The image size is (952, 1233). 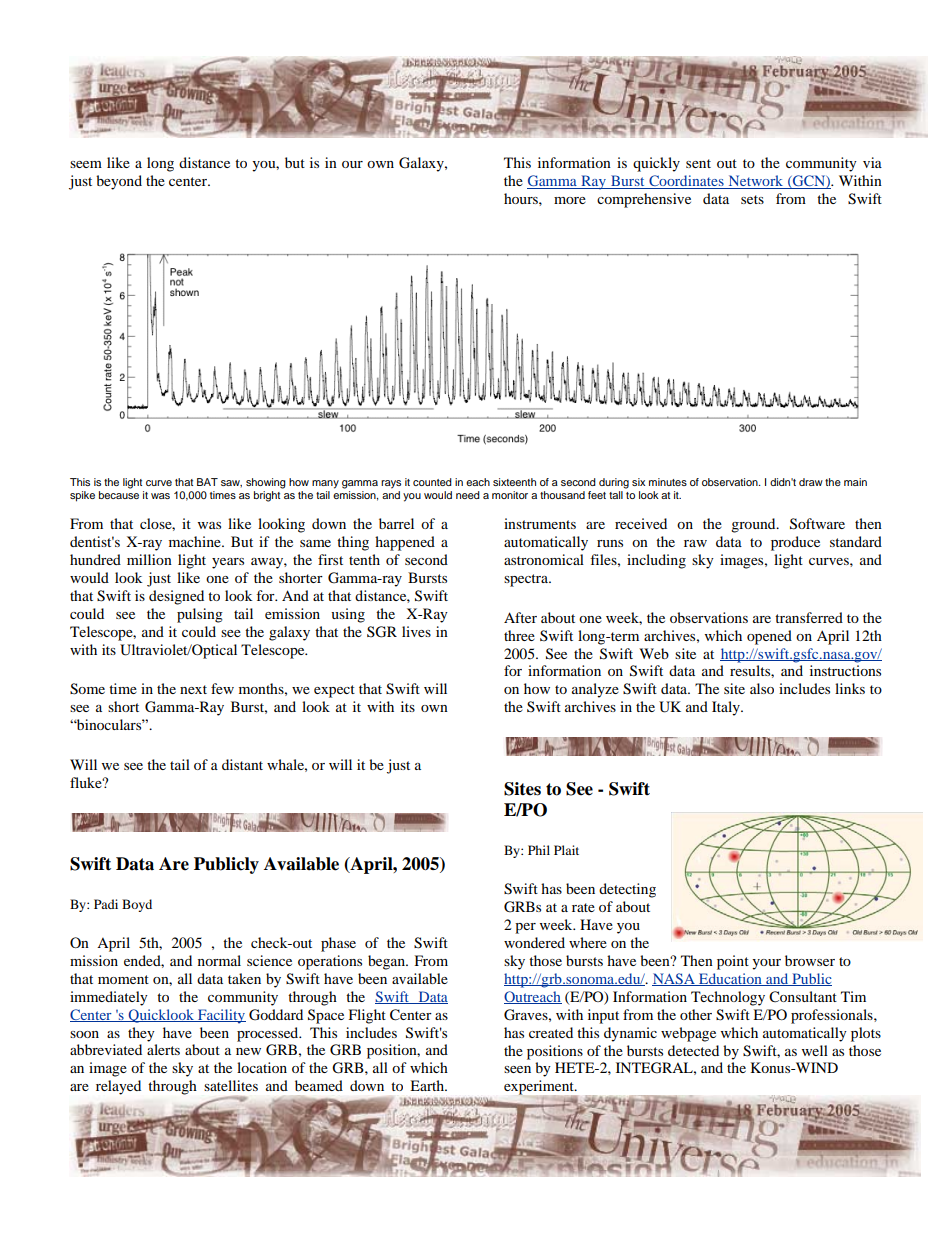 What do you see at coordinates (207, 482) in the screenshot?
I see `BAT` at bounding box center [207, 482].
